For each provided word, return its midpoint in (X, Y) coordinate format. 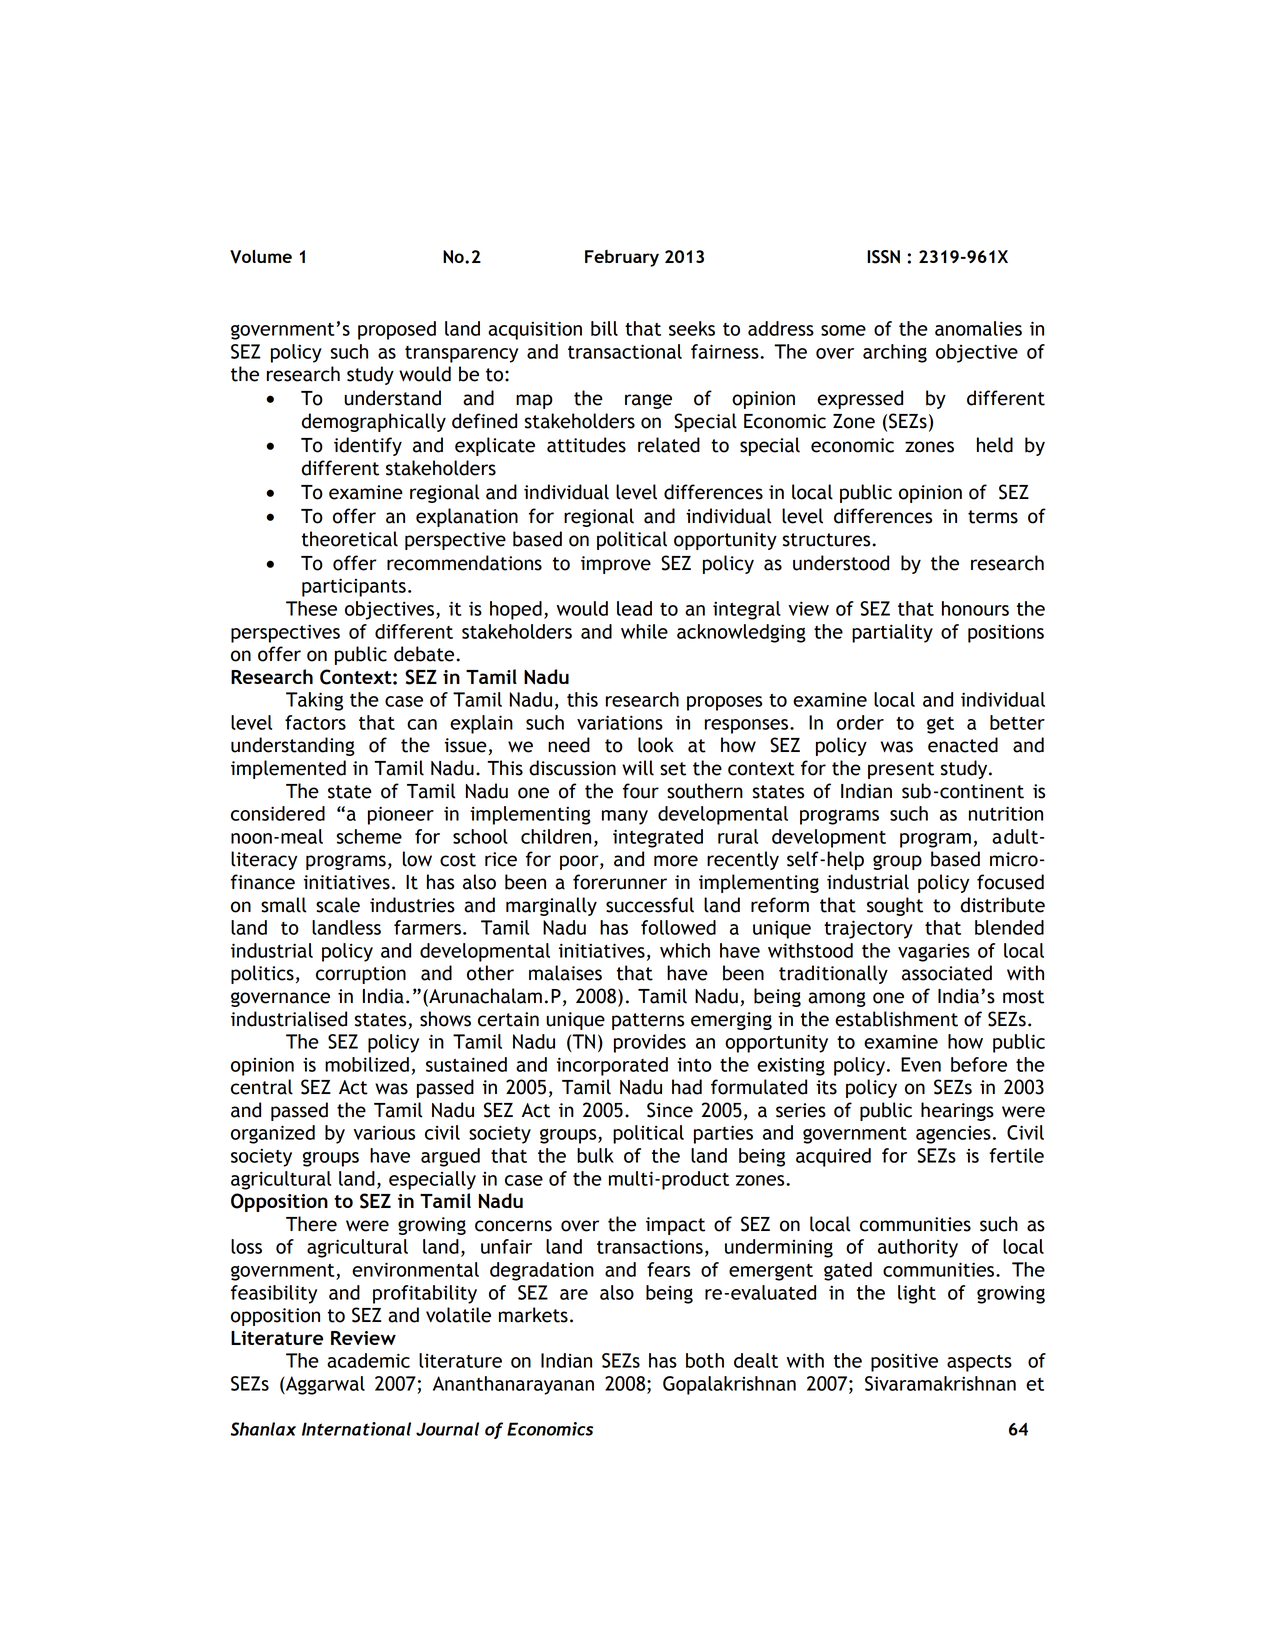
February (622, 258)
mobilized (367, 1064)
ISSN (883, 257)
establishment (896, 1019)
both (705, 1360)
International (356, 1429)
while (644, 631)
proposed (397, 330)
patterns (648, 1021)
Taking (314, 701)
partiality (892, 633)
